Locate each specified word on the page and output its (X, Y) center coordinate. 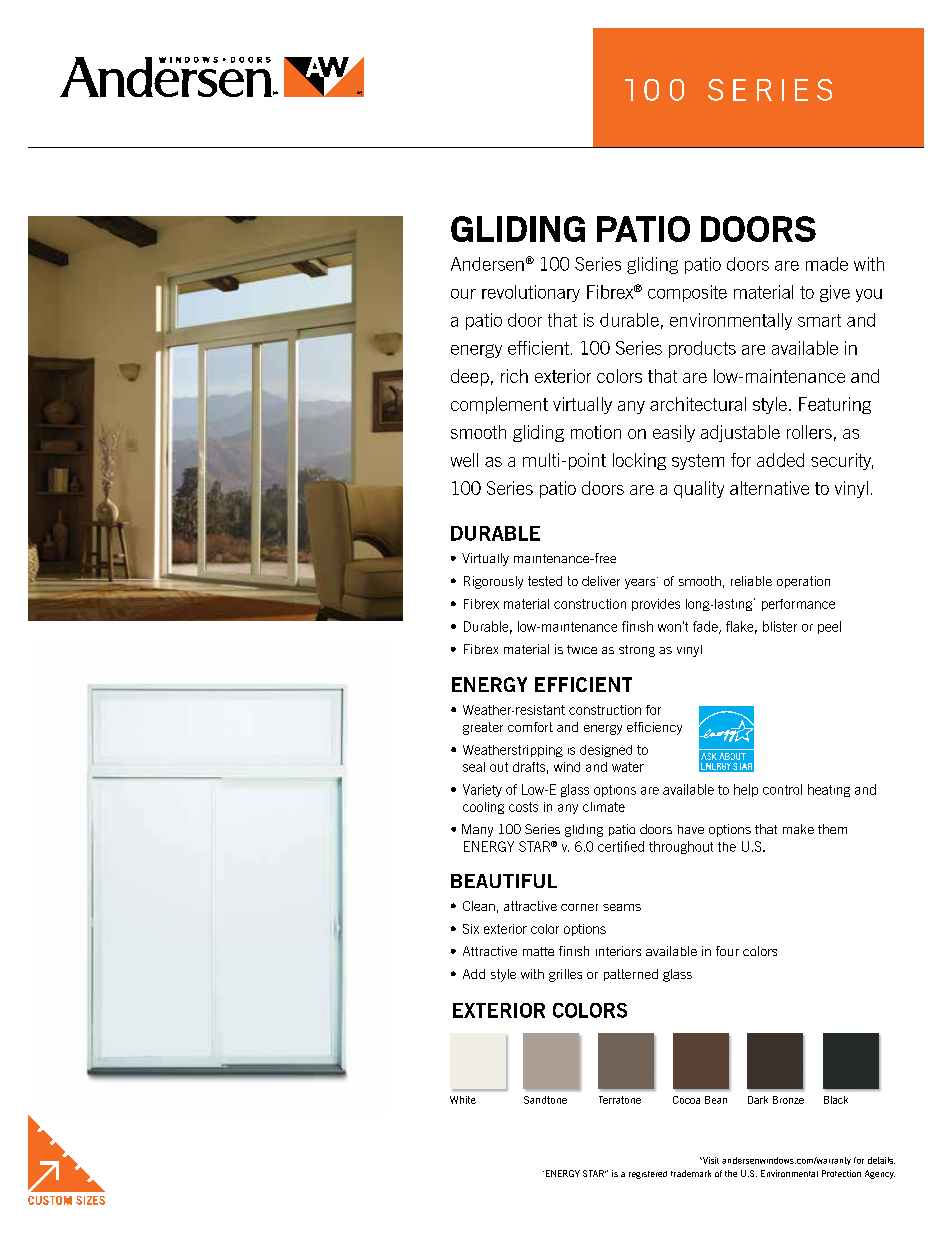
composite (687, 293)
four (727, 951)
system (698, 462)
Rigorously (493, 582)
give (835, 293)
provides (656, 605)
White (463, 1100)
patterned (631, 975)
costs (523, 807)
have (691, 829)
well (464, 460)
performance (798, 605)
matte (538, 951)
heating (829, 790)
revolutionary (531, 293)
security (842, 461)
